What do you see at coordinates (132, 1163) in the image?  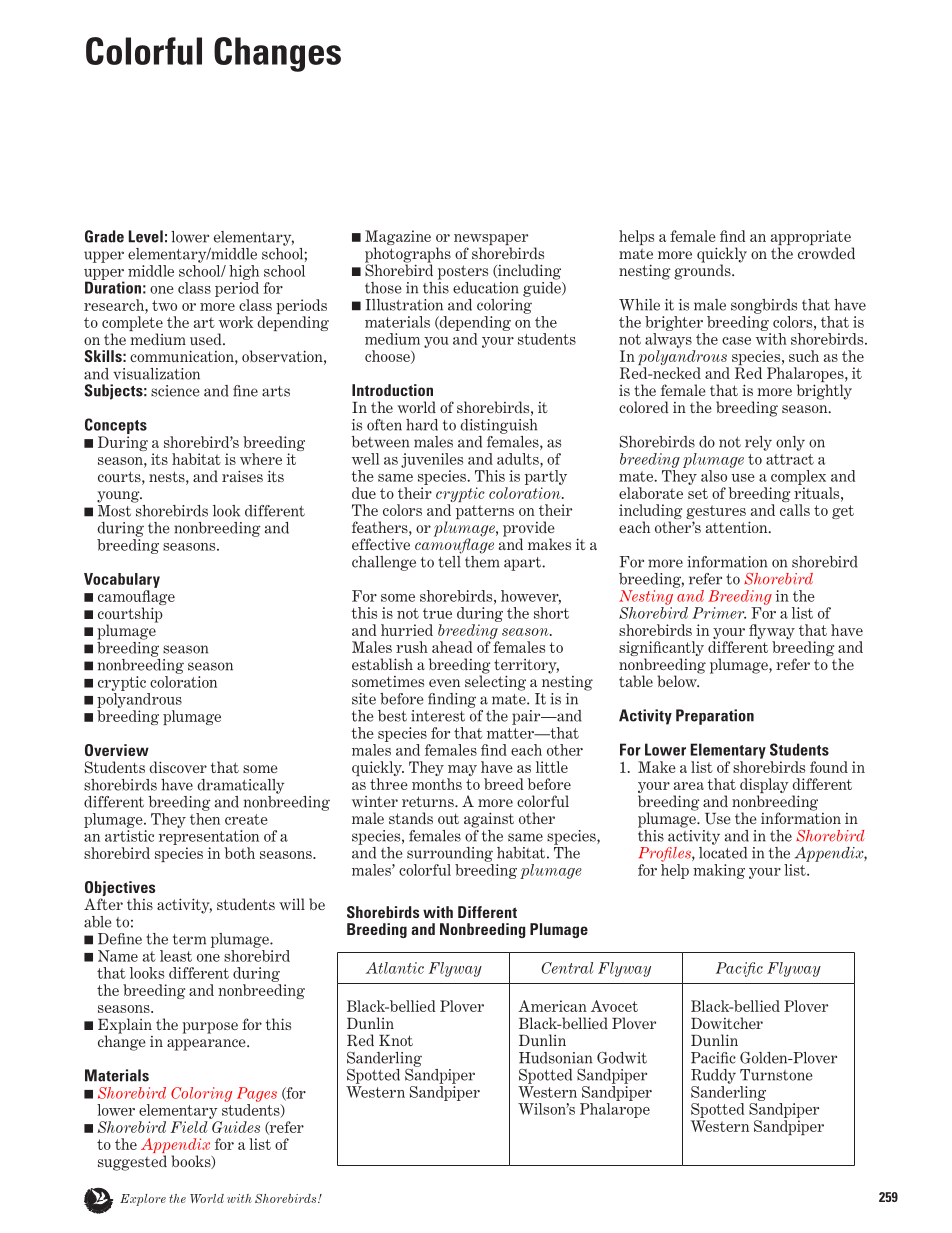 I see `suggested` at bounding box center [132, 1163].
